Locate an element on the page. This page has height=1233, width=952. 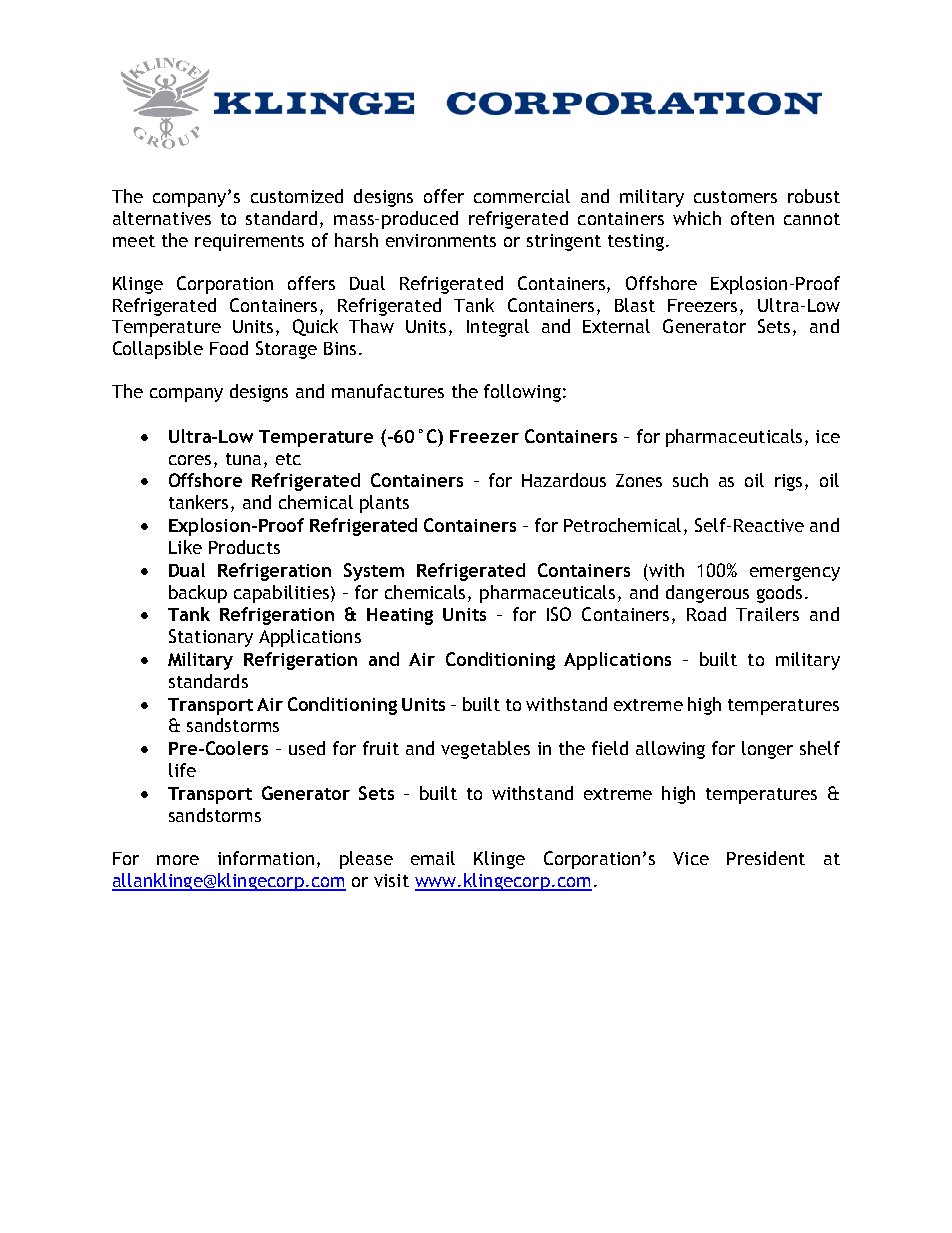
email is located at coordinates (433, 858).
